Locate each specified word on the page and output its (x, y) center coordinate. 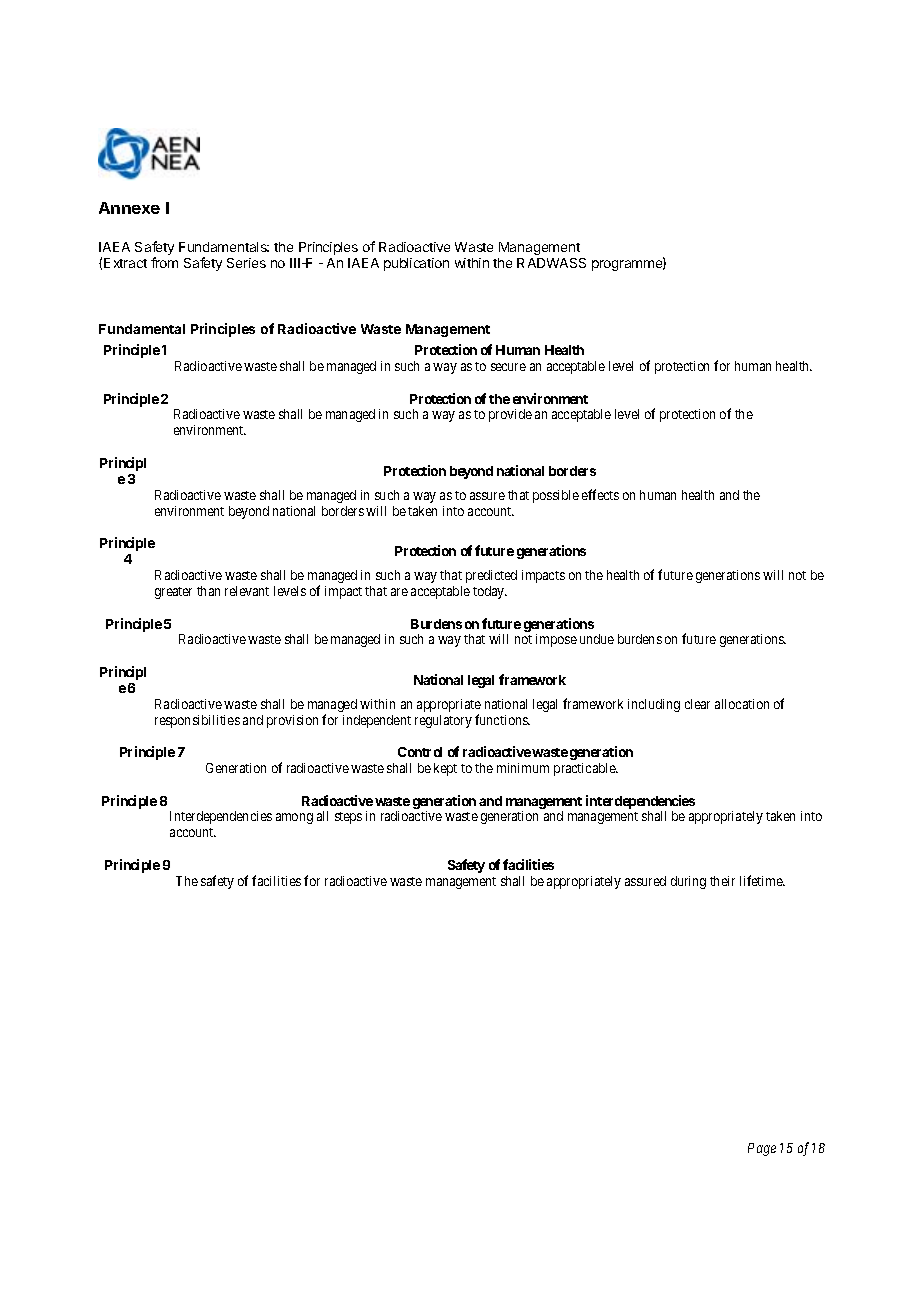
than (208, 591)
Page (762, 1149)
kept (445, 769)
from (164, 262)
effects (600, 494)
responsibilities (197, 721)
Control (420, 752)
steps (348, 818)
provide (510, 415)
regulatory (443, 721)
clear (697, 704)
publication (416, 264)
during (688, 882)
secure (508, 367)
